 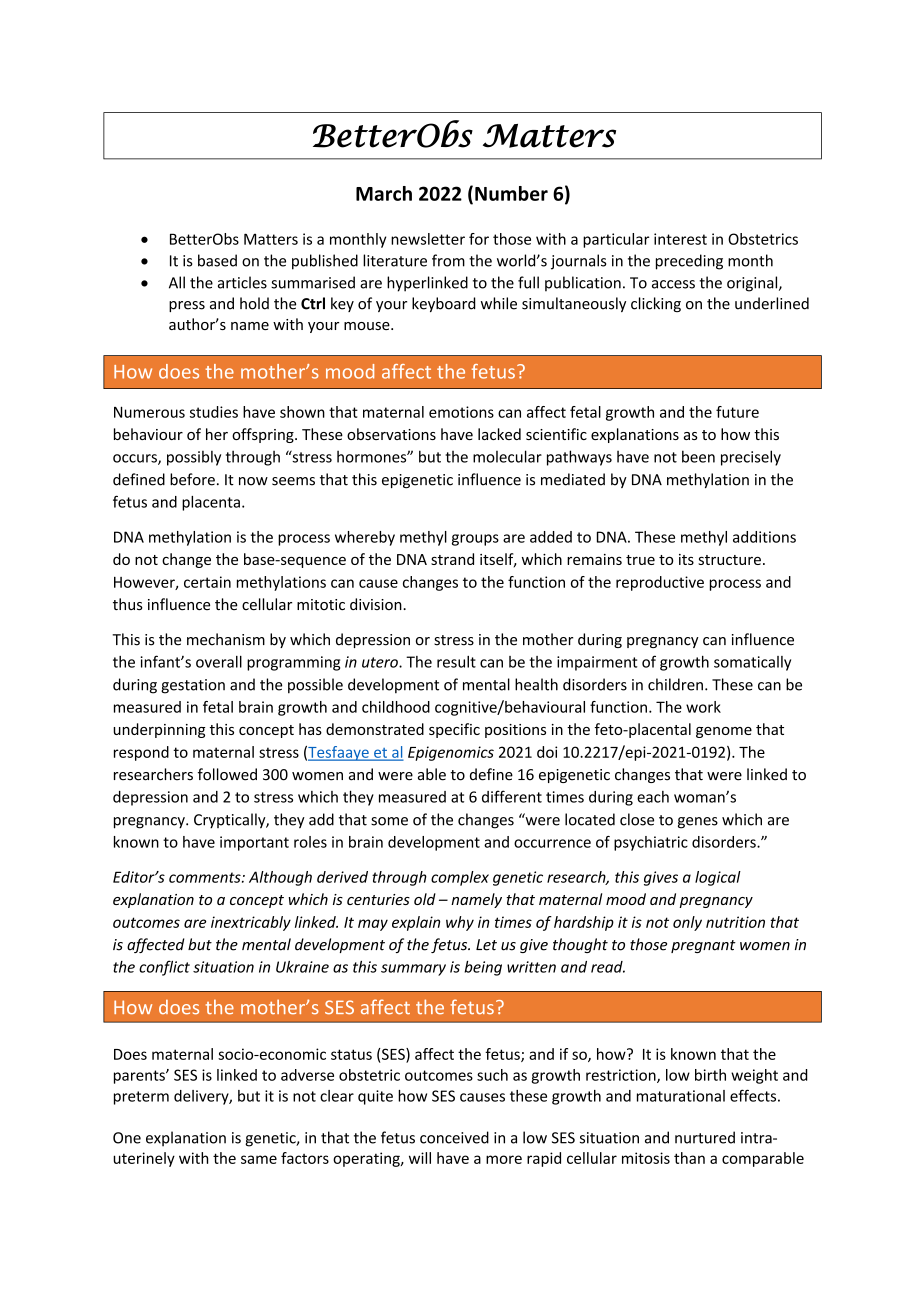 I want to click on articles, so click(x=242, y=282).
